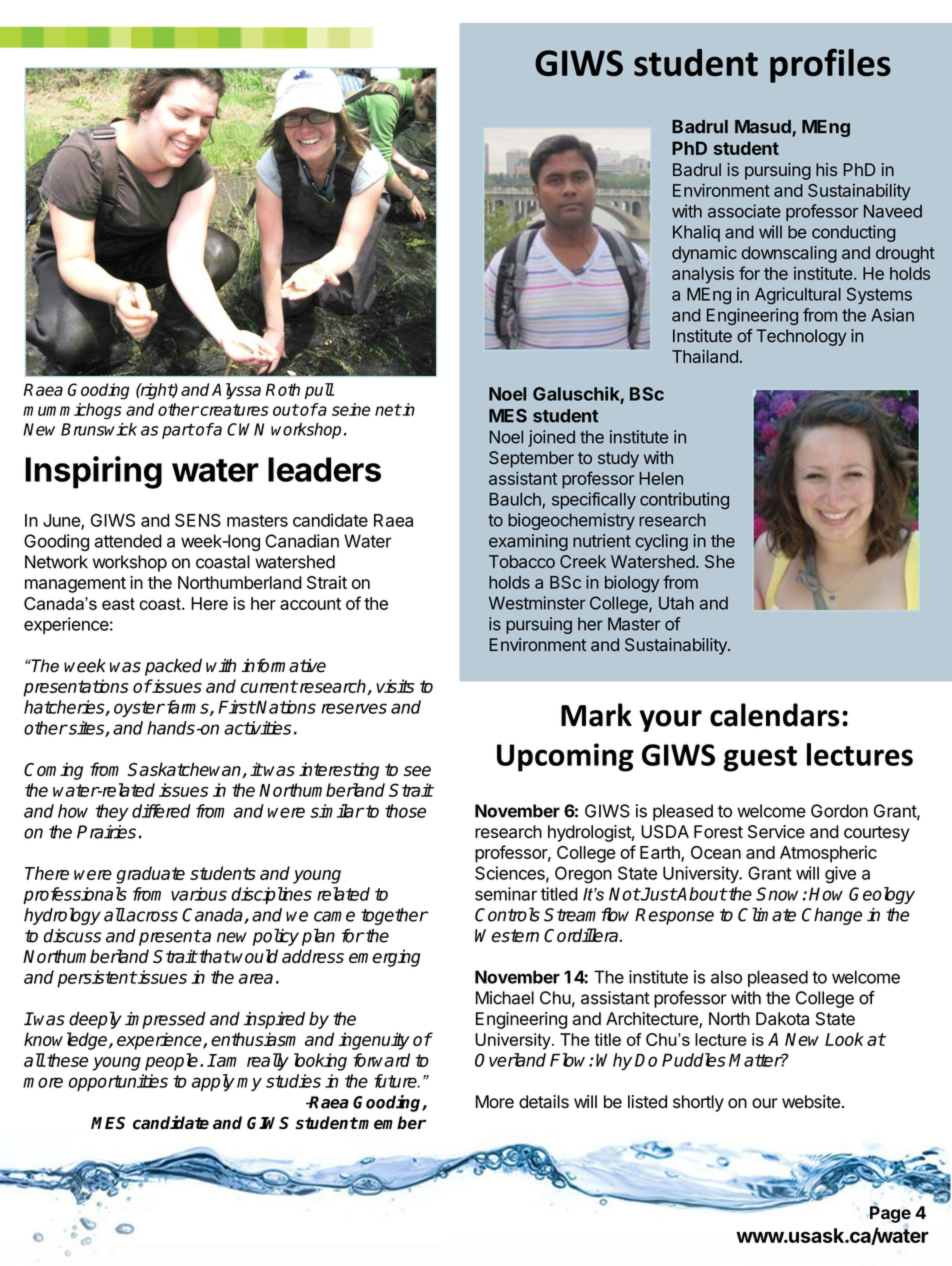 Image resolution: width=952 pixels, height=1266 pixels. What do you see at coordinates (676, 603) in the document?
I see `Utah` at bounding box center [676, 603].
